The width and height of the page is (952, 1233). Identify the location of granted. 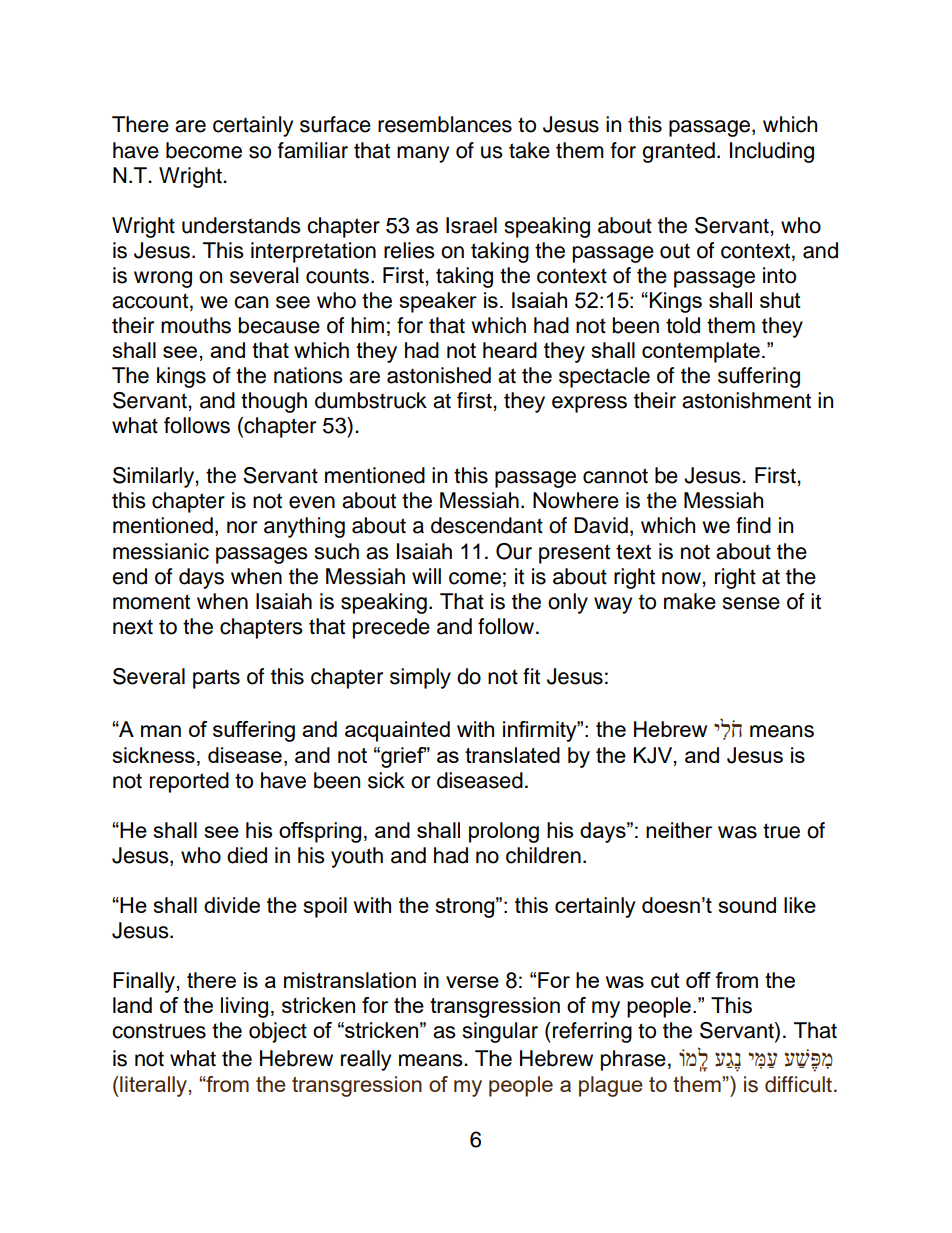
(678, 152).
